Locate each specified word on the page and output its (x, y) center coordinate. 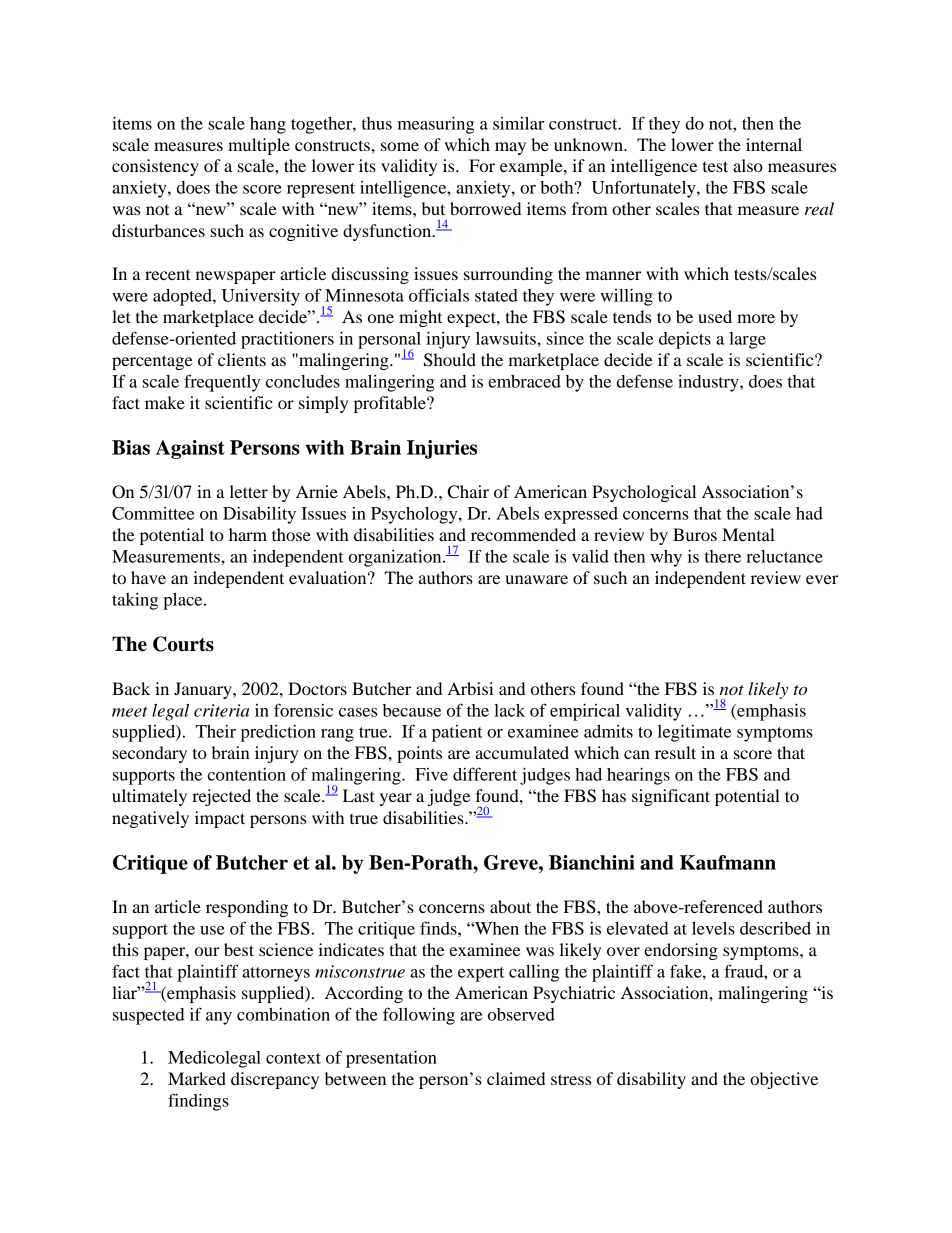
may (510, 148)
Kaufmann (728, 862)
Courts (183, 644)
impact (220, 819)
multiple (259, 146)
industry (709, 383)
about (510, 906)
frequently (222, 383)
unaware (536, 579)
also (748, 165)
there (723, 556)
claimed (516, 1078)
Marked (197, 1078)
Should (450, 360)
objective (784, 1080)
